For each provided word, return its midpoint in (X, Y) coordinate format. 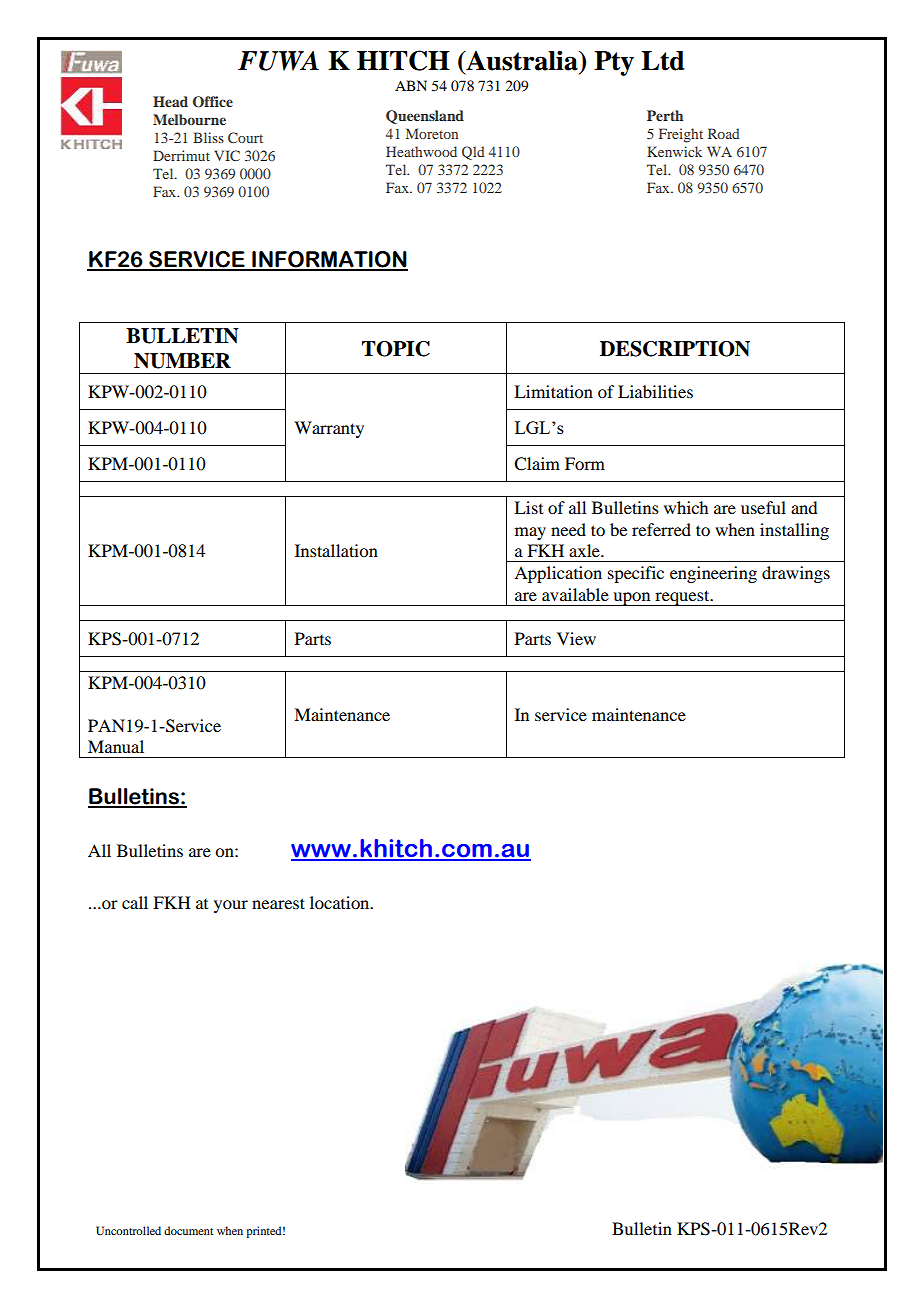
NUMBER (182, 361)
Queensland (425, 117)
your (231, 906)
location (341, 902)
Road (724, 133)
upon (632, 599)
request (682, 598)
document (188, 1230)
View (576, 638)
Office (213, 102)
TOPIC (396, 349)
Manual (116, 746)
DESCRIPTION (675, 349)
